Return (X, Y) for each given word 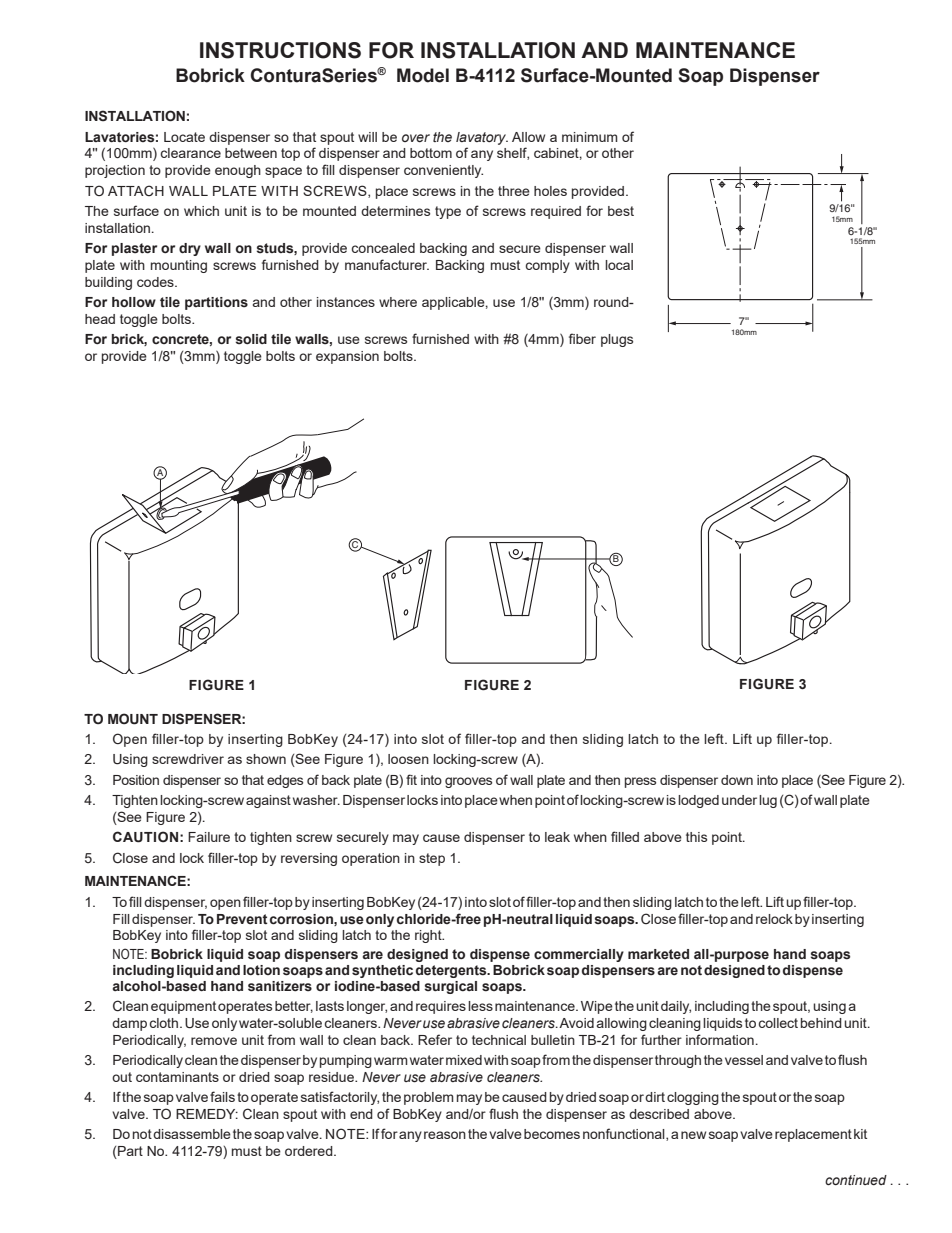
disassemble (192, 1134)
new (693, 1135)
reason (445, 1135)
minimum (590, 137)
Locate (184, 137)
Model (423, 75)
